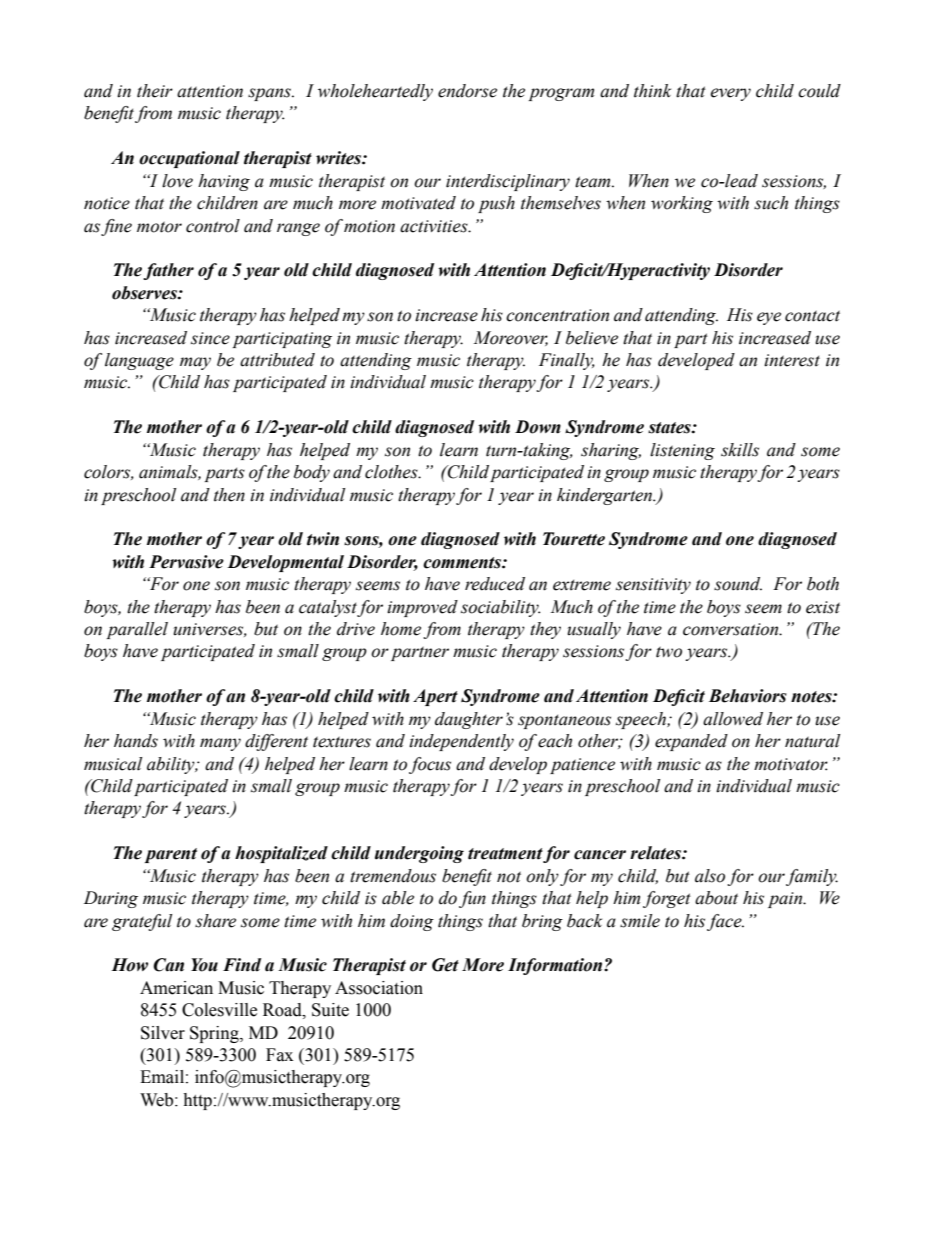 The image size is (952, 1233). What do you see at coordinates (538, 427) in the screenshot?
I see `Down` at bounding box center [538, 427].
